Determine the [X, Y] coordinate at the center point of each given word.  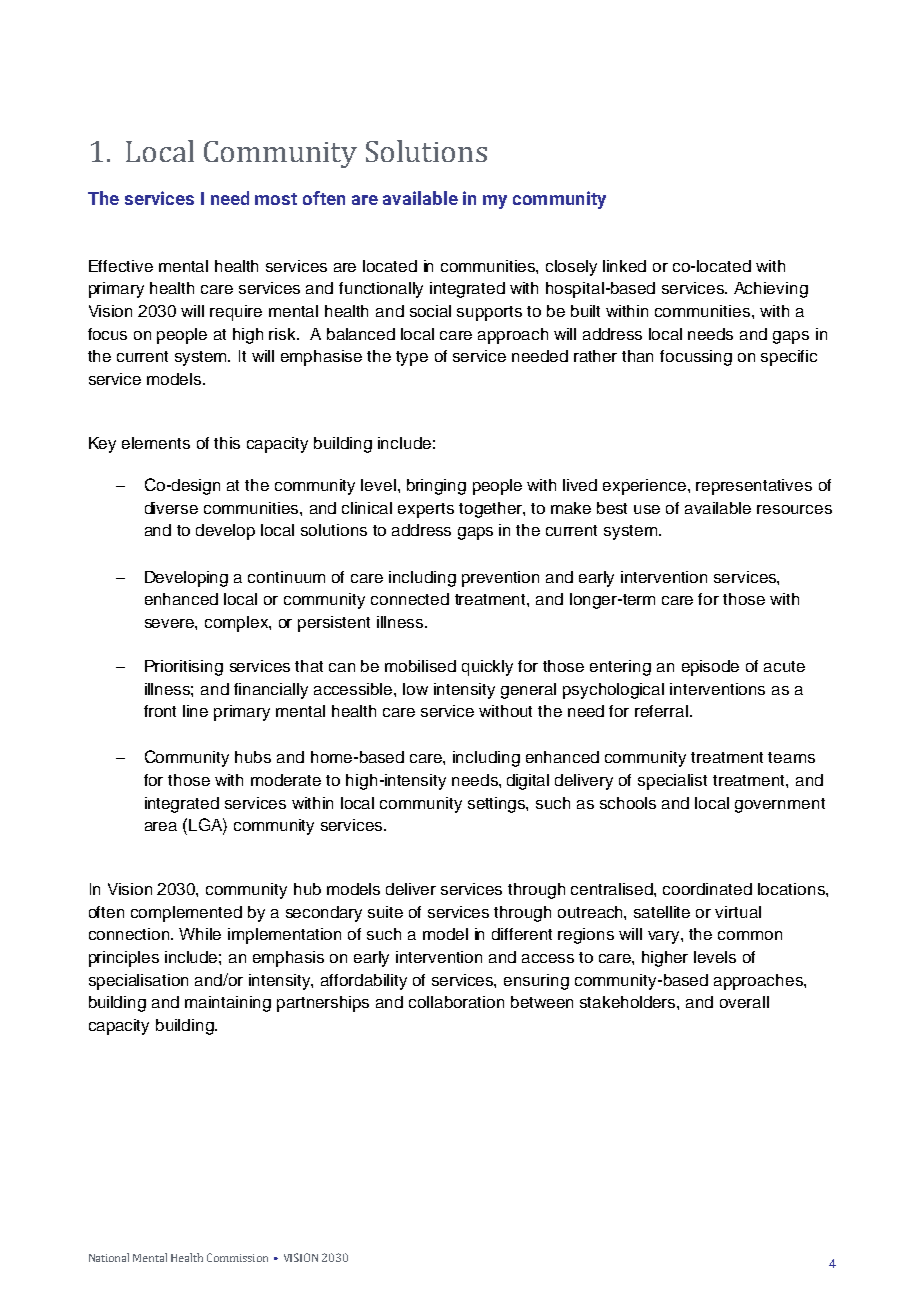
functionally [381, 290]
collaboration [456, 1002]
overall [744, 1002]
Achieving [771, 290]
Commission [237, 1257]
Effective [121, 266]
